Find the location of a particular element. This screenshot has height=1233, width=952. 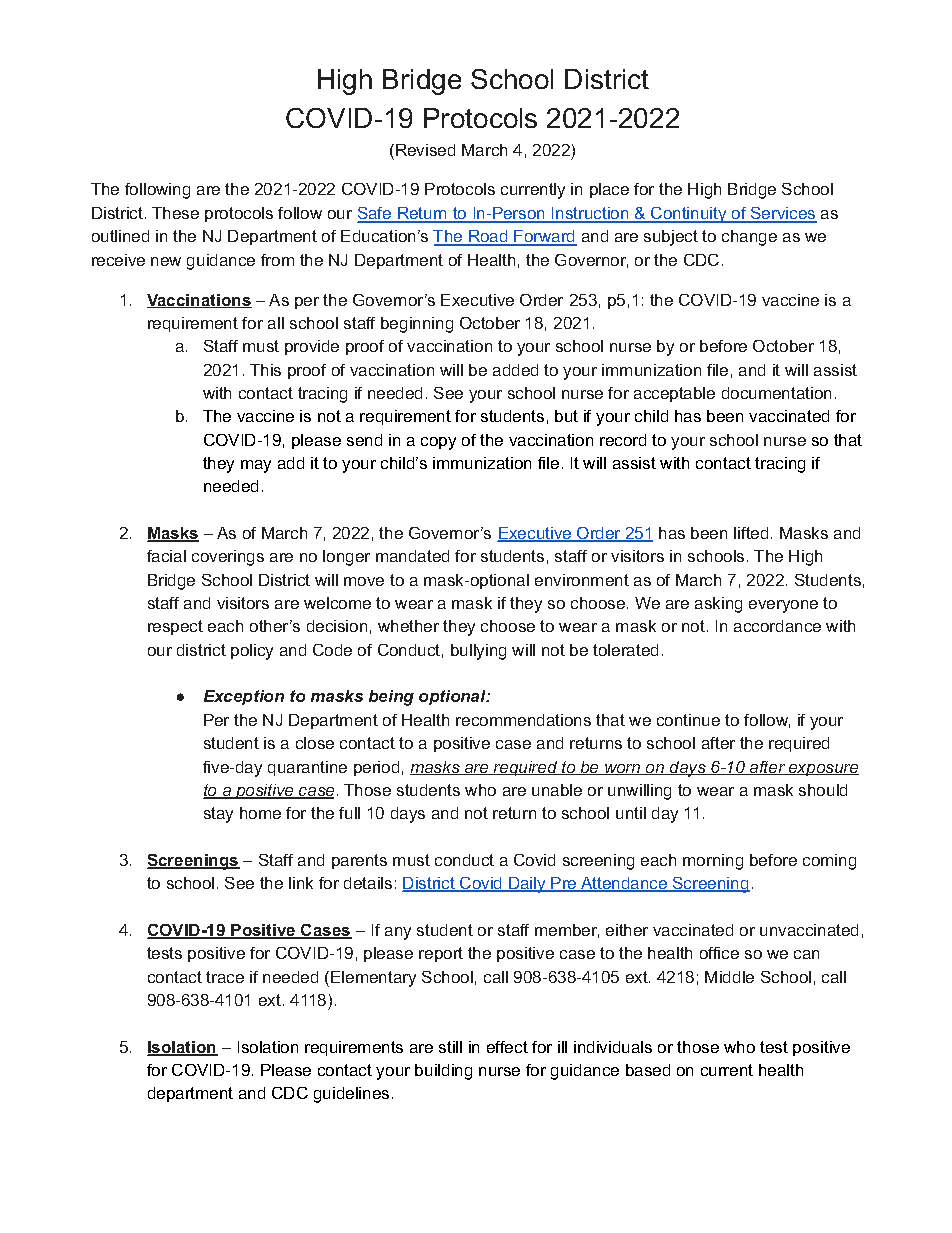

Revised is located at coordinates (425, 150).
